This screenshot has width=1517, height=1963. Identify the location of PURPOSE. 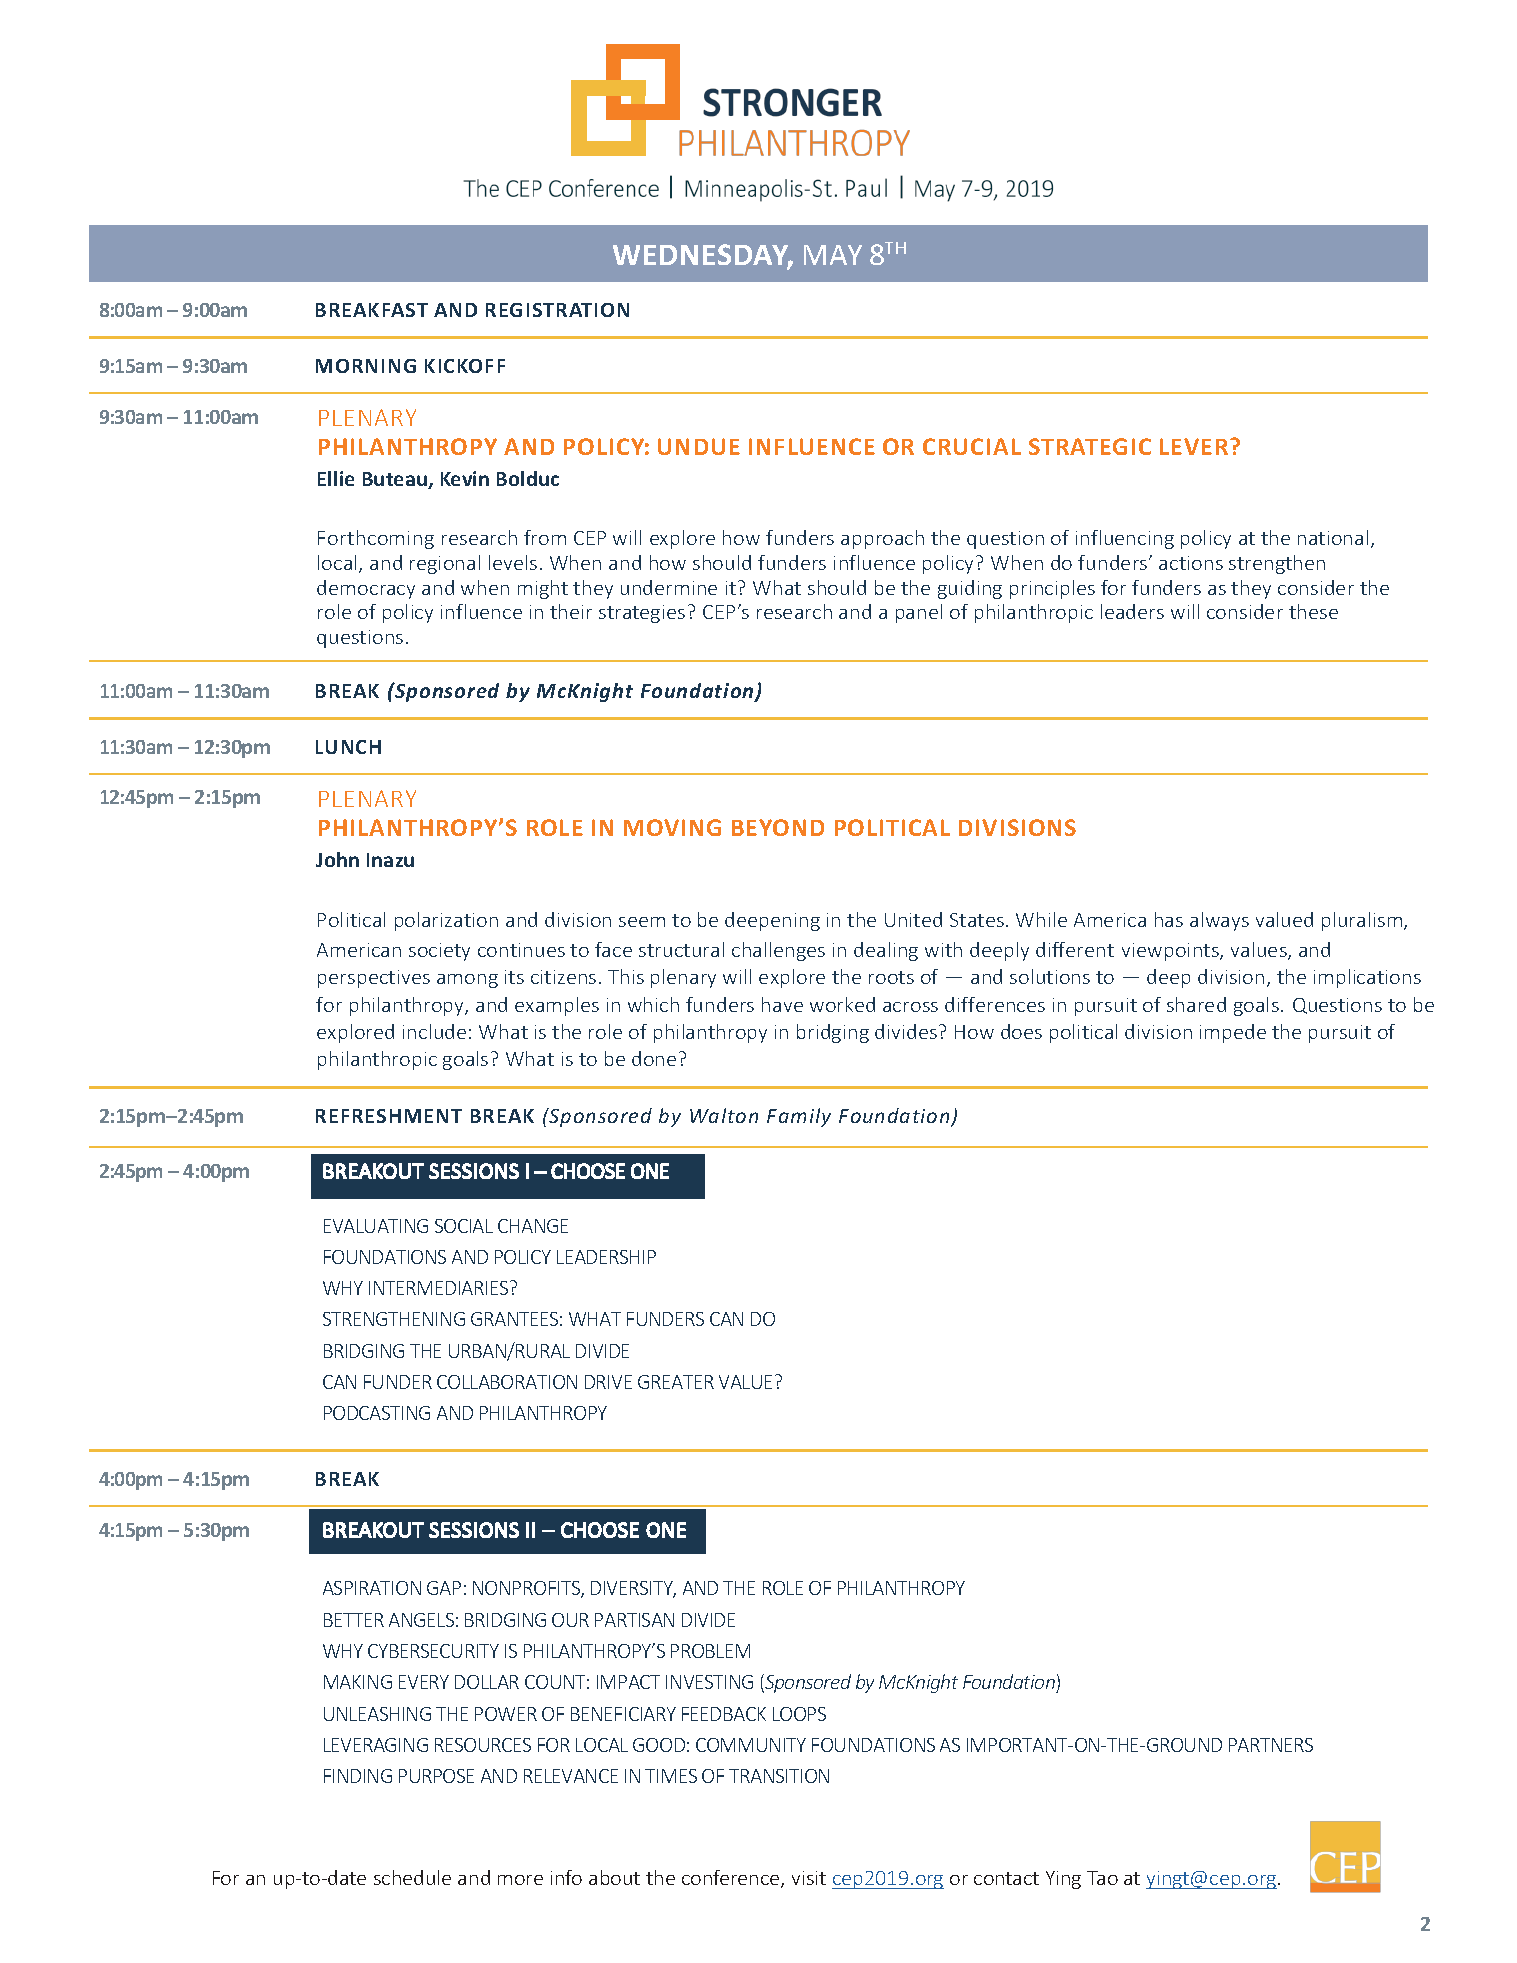
(436, 1776).
